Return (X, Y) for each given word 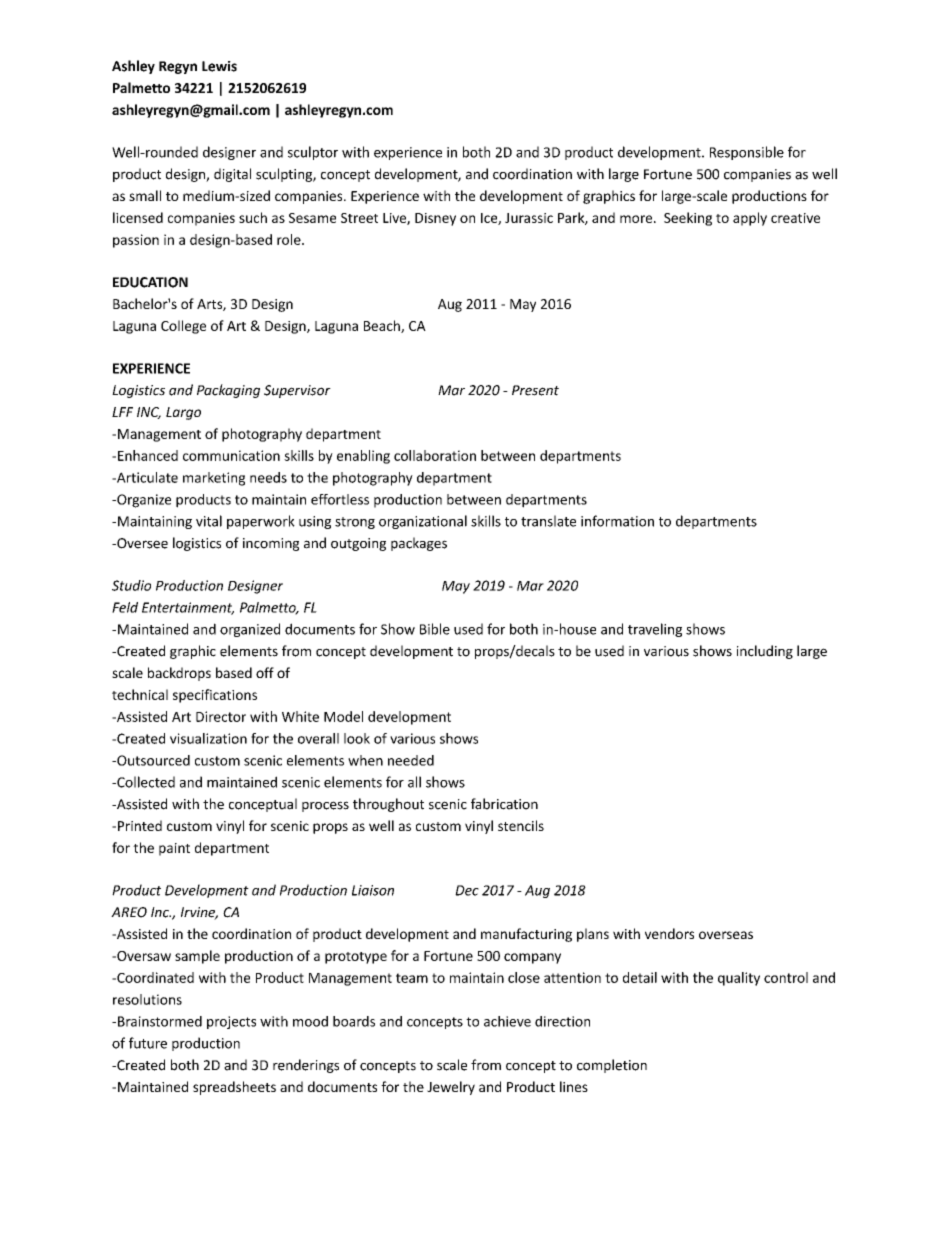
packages (419, 544)
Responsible (747, 153)
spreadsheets (234, 1088)
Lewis (219, 66)
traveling (655, 630)
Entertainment (188, 608)
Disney (435, 219)
